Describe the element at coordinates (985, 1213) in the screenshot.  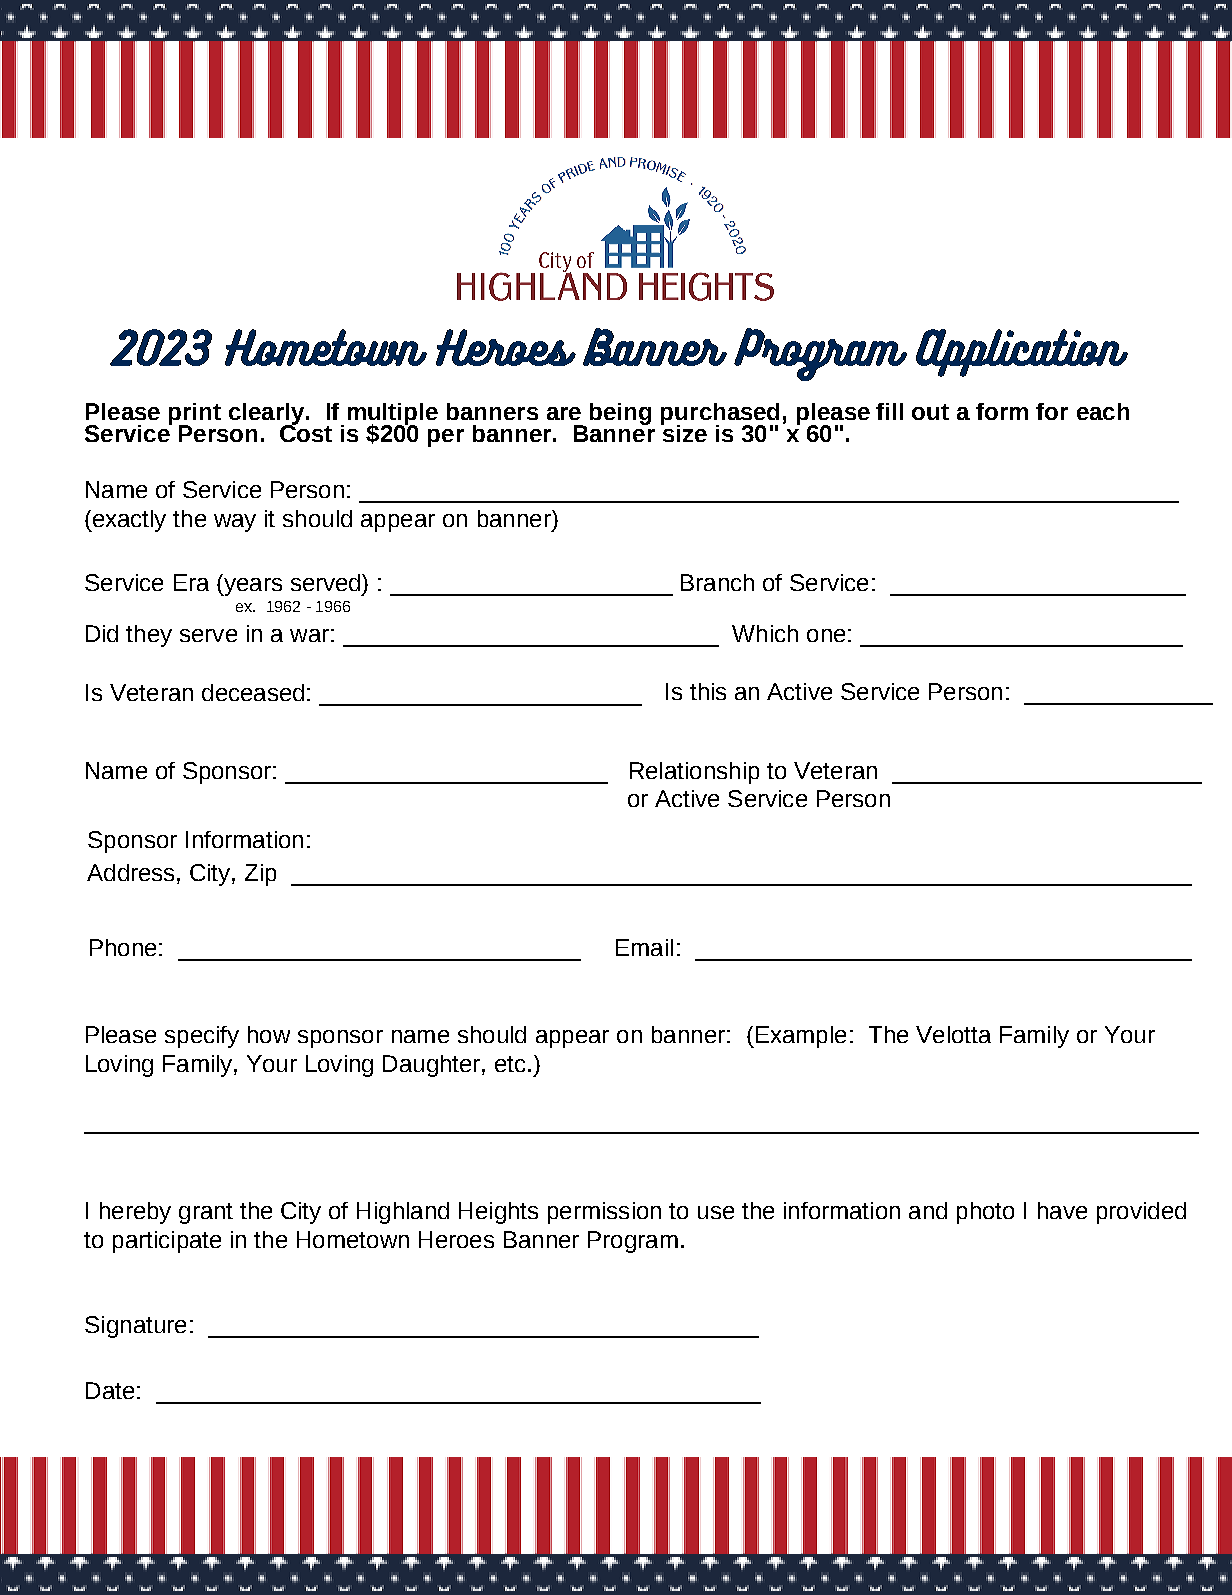
I see `photo` at that location.
